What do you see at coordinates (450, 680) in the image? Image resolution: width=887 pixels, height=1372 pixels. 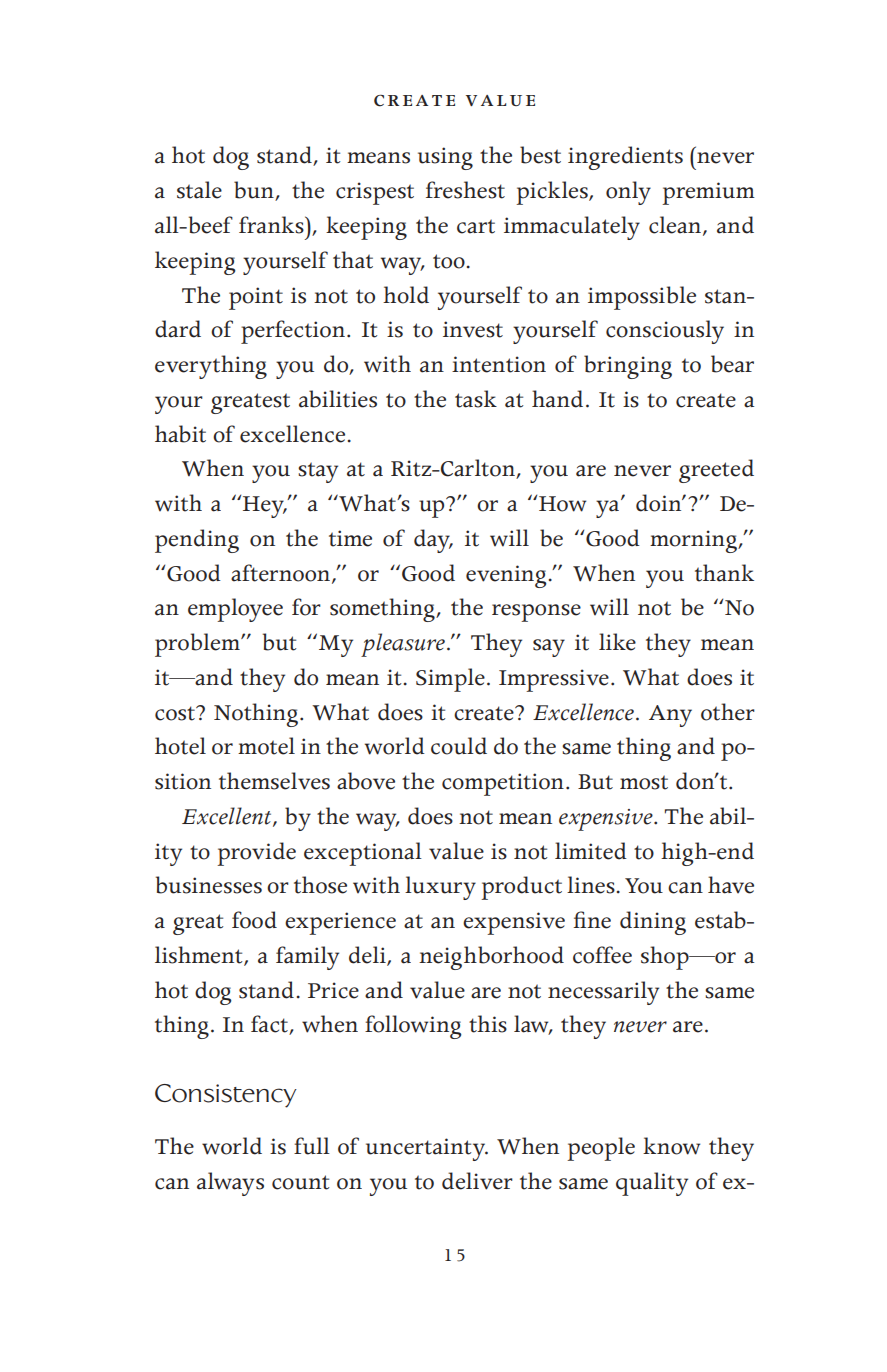 I see `Simple` at bounding box center [450, 680].
